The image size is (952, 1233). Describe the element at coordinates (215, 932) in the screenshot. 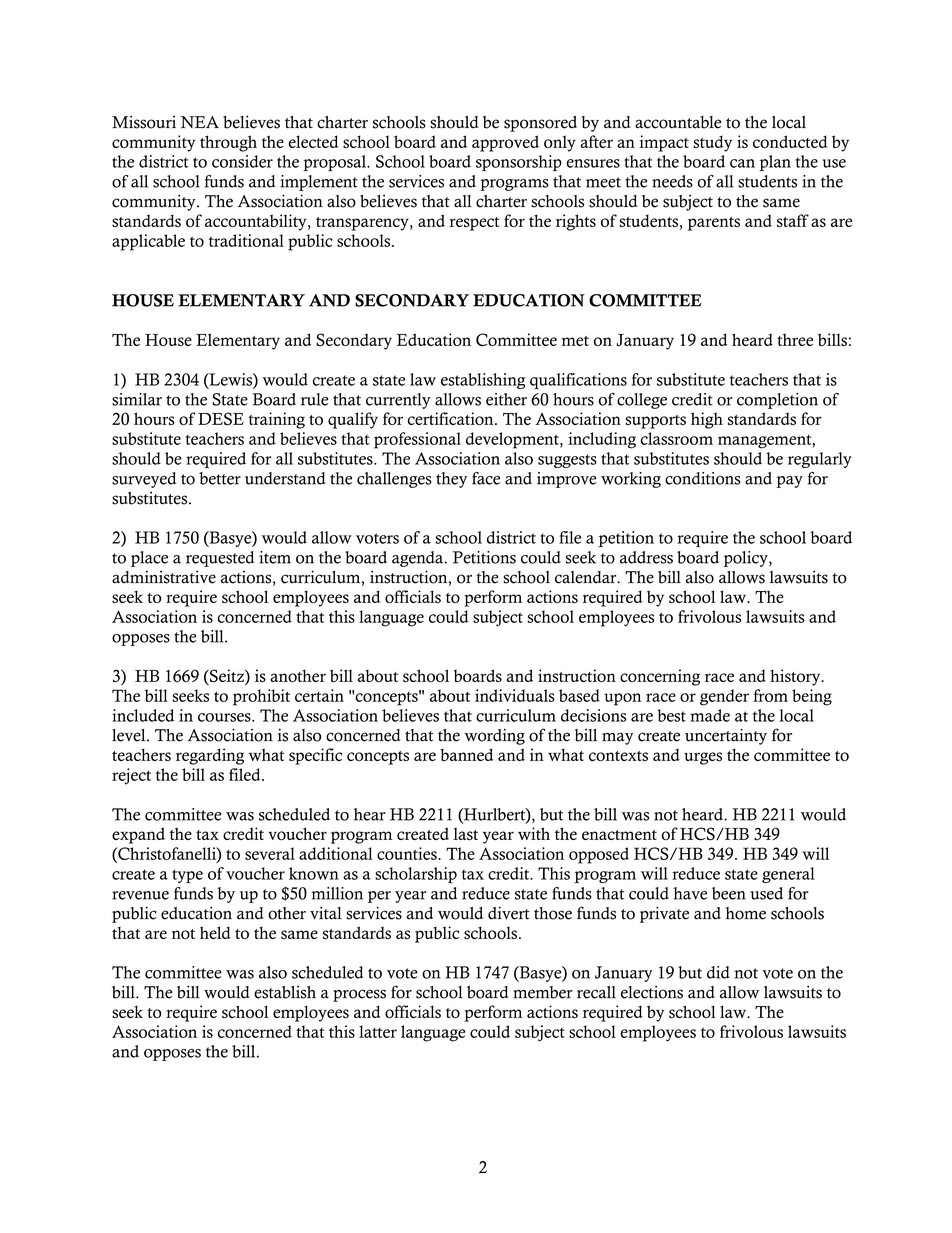

I see `held` at that location.
